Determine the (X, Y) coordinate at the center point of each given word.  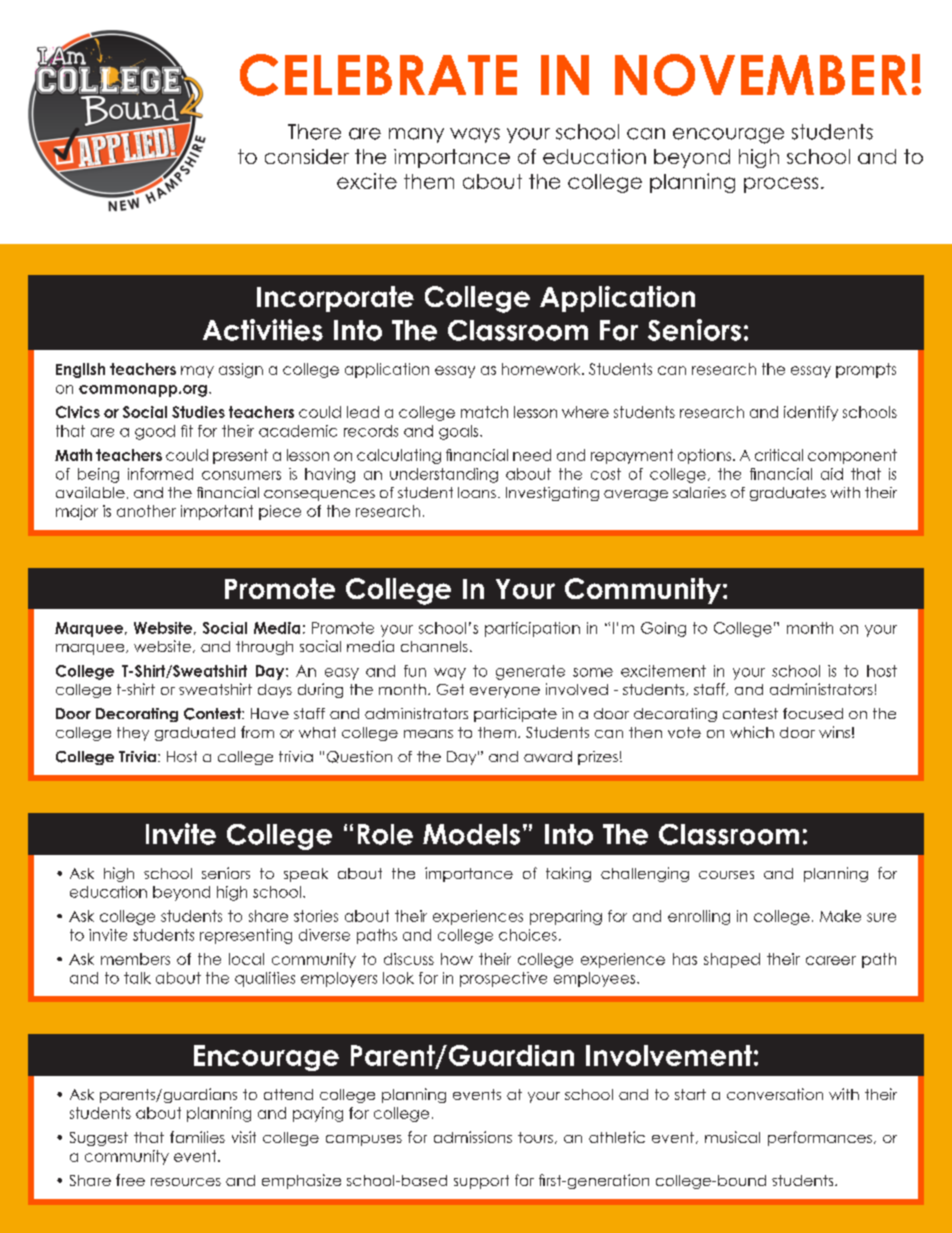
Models (471, 834)
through (264, 648)
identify (811, 413)
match (484, 412)
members (135, 959)
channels (434, 646)
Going (663, 629)
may (197, 372)
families (197, 1137)
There (314, 132)
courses (726, 875)
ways (475, 135)
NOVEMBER (761, 75)
